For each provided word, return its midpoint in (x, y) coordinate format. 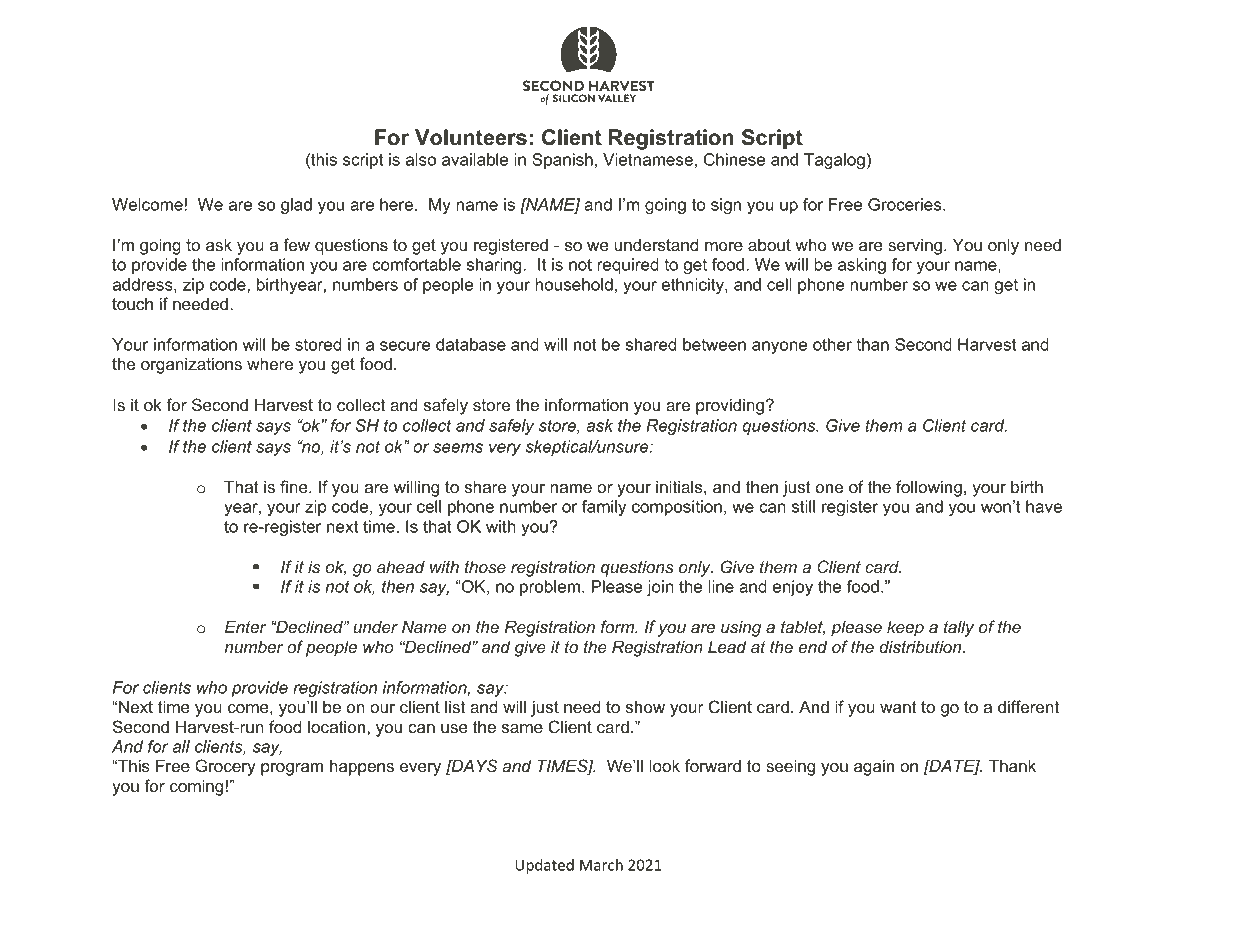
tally (959, 628)
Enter (246, 626)
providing (730, 406)
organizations (191, 365)
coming (196, 787)
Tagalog (834, 161)
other (832, 344)
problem (550, 588)
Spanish (562, 161)
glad (296, 206)
